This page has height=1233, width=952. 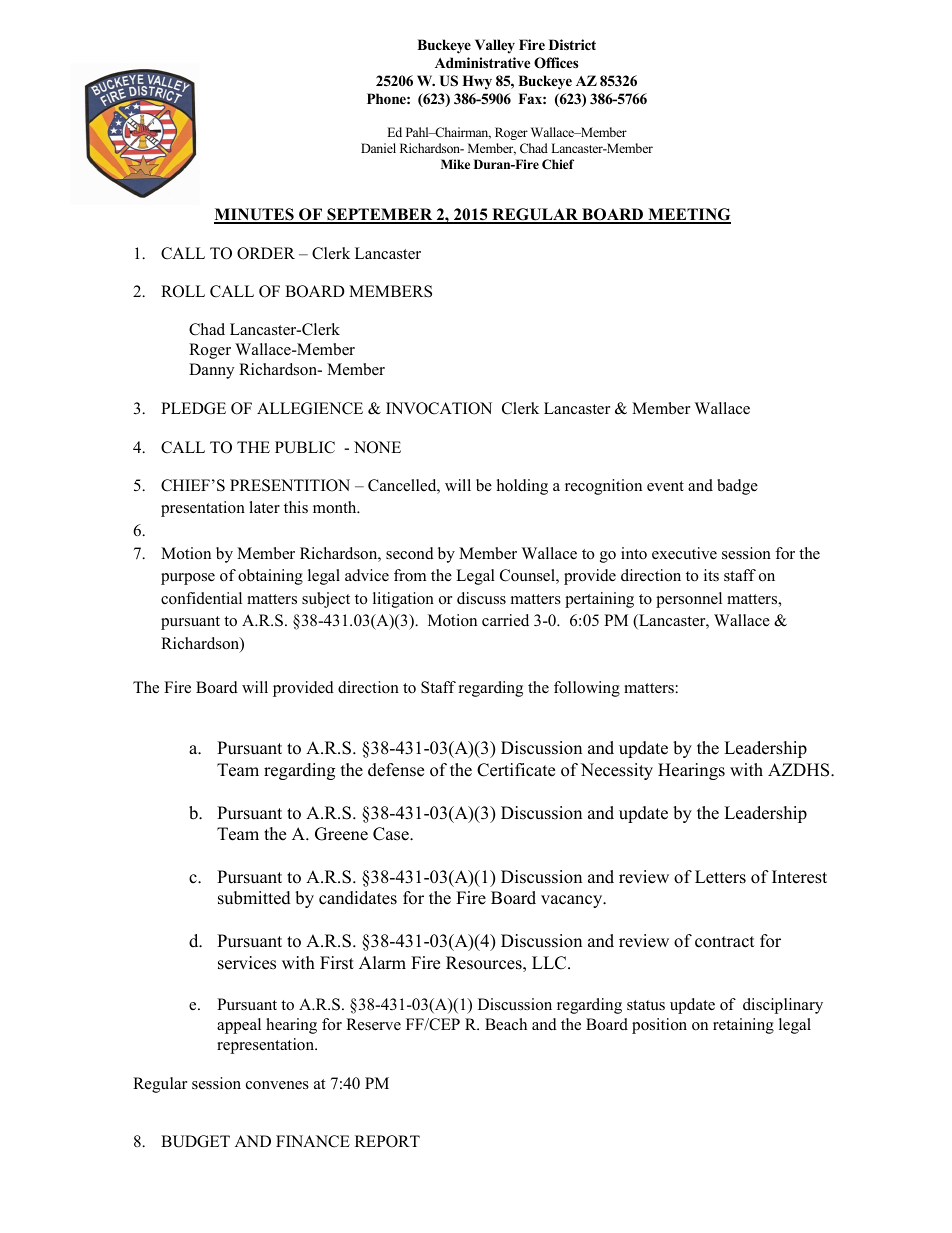 What do you see at coordinates (516, 770) in the page?
I see `Certificate` at bounding box center [516, 770].
